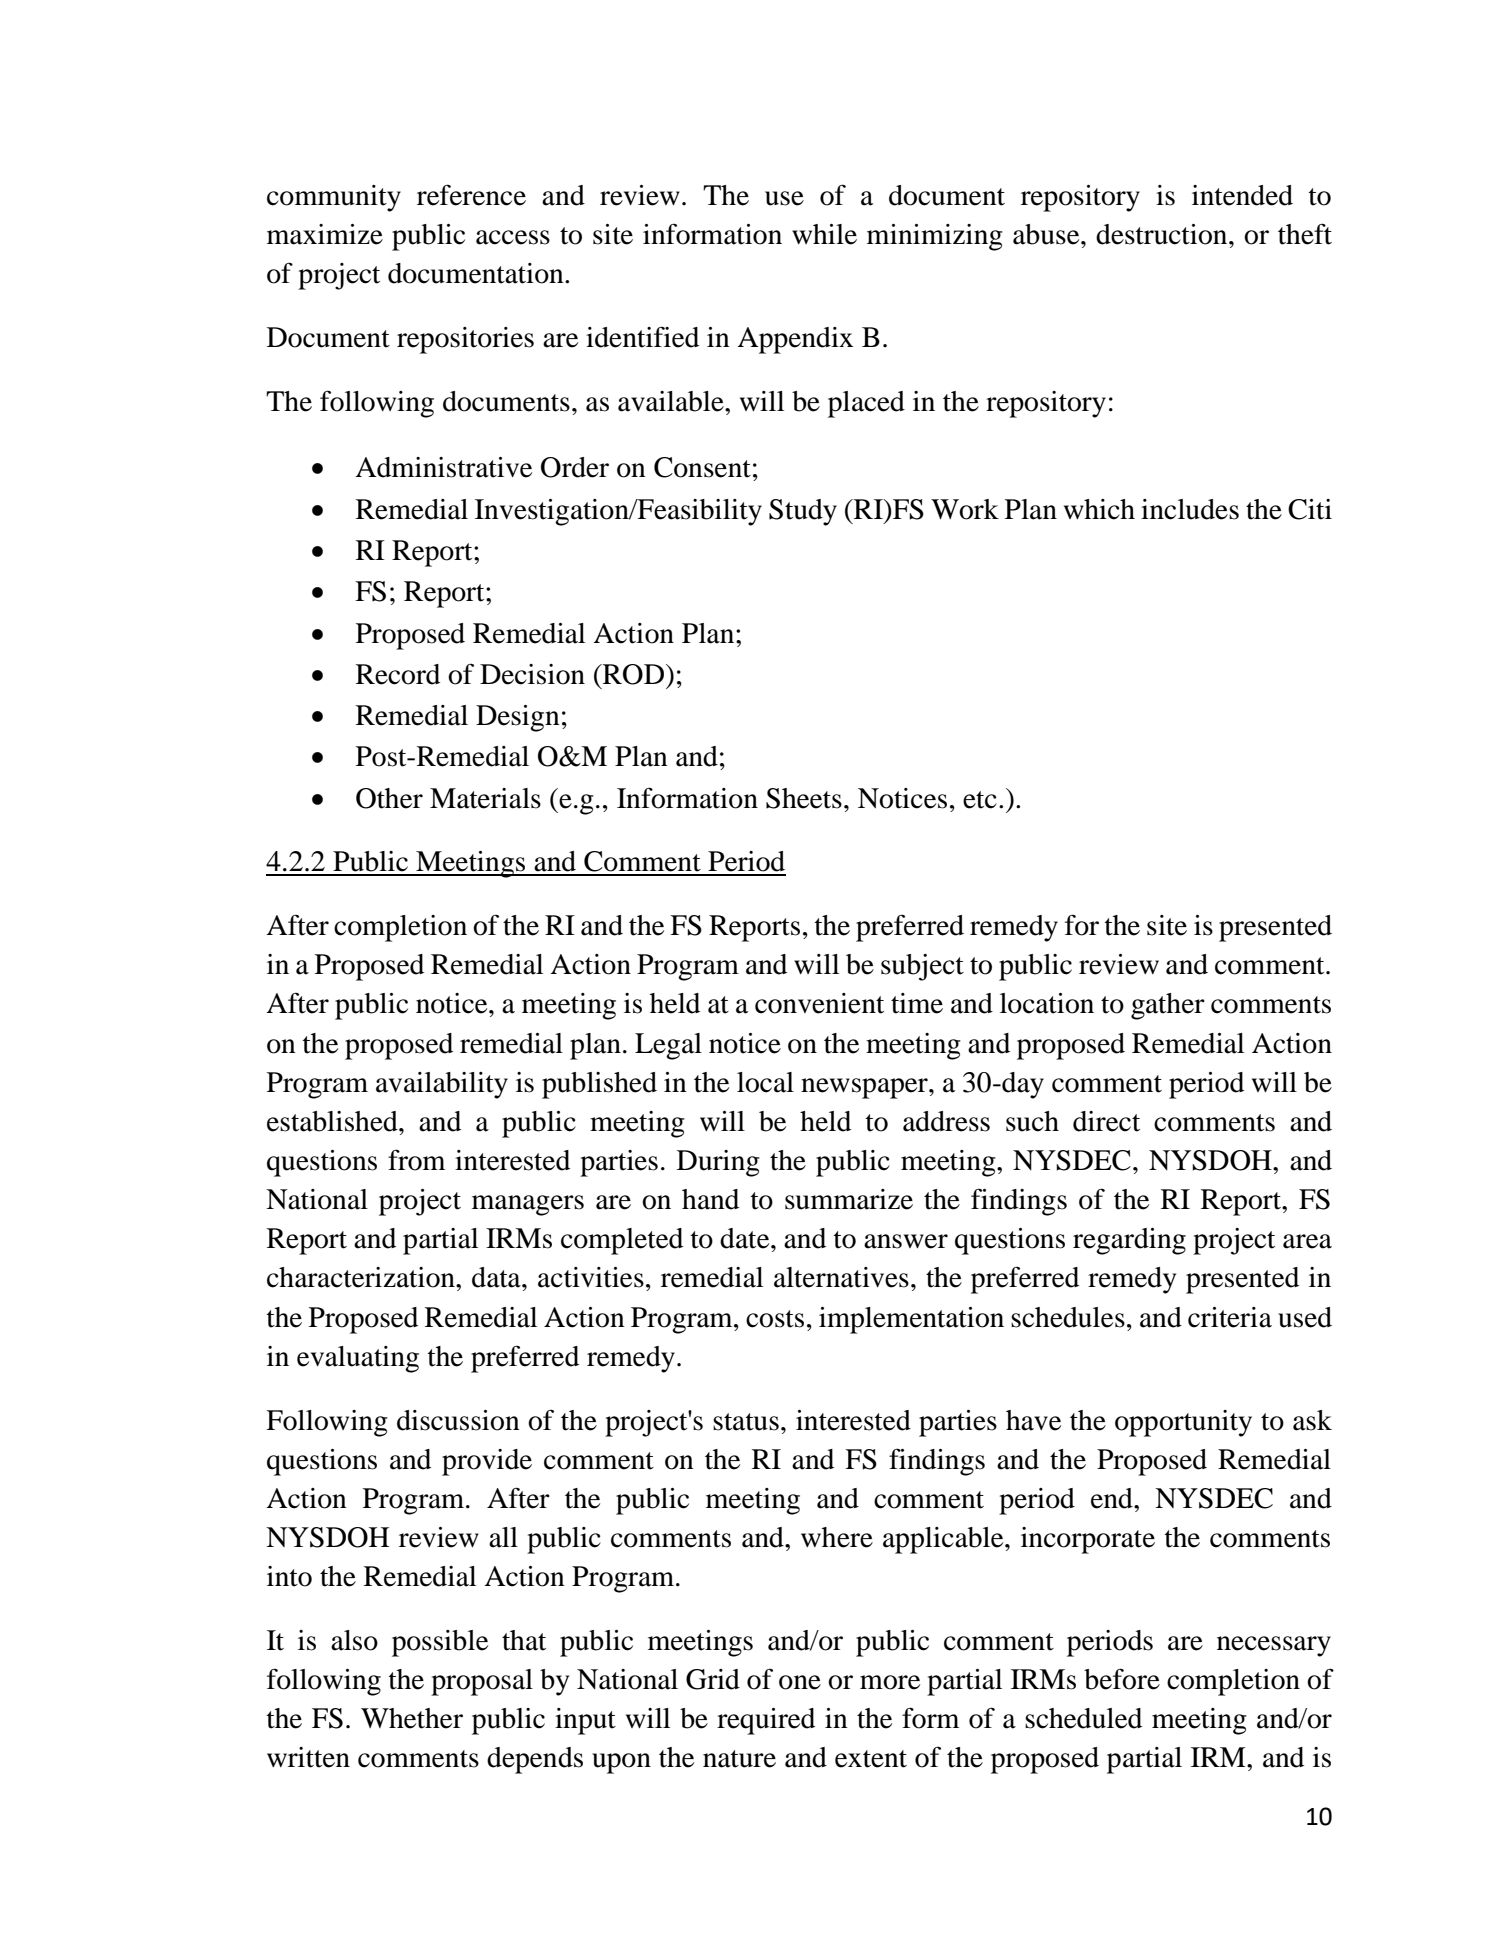 Image resolution: width=1510 pixels, height=1954 pixels. I want to click on Study, so click(803, 512).
